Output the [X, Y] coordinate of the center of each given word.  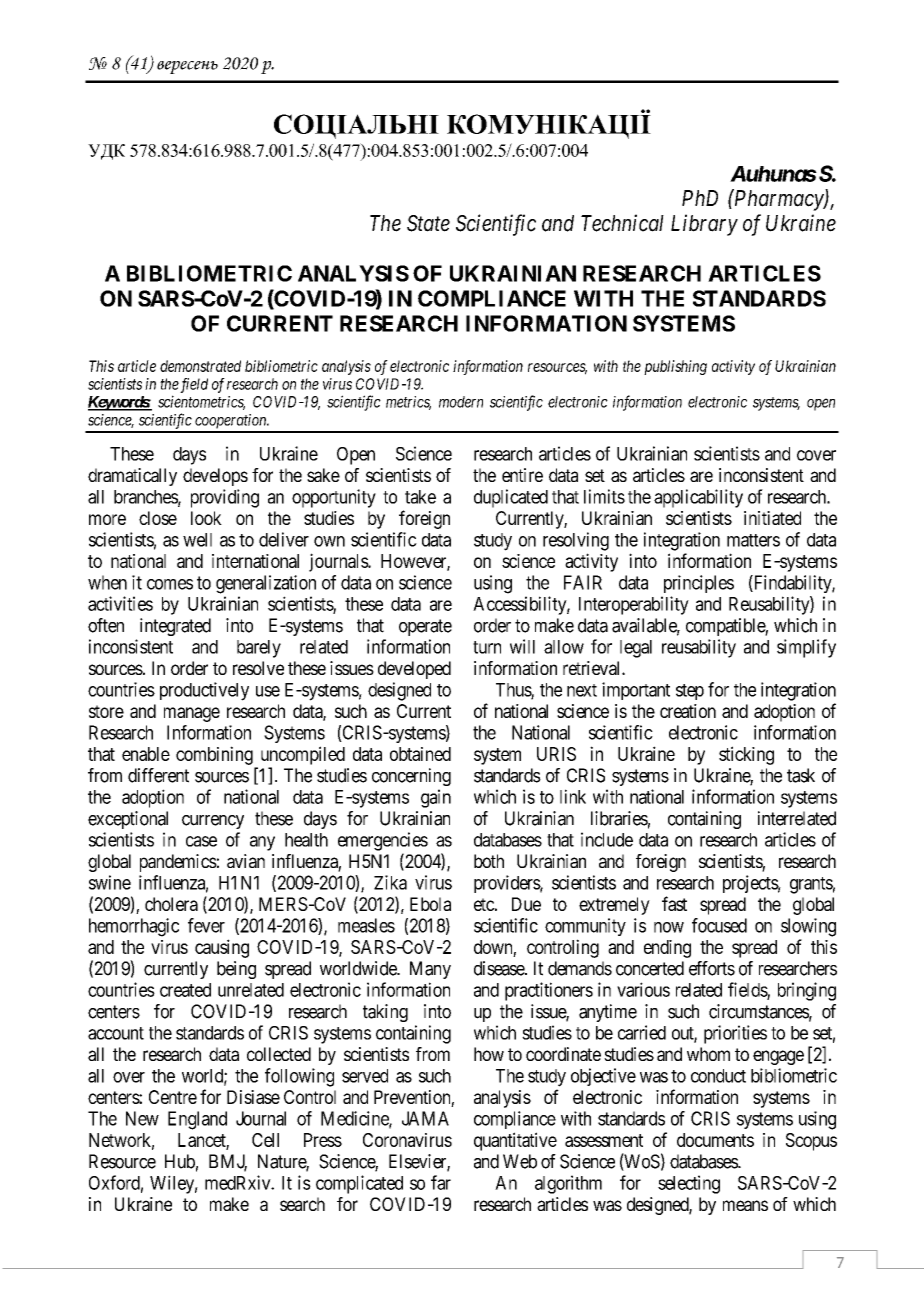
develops [215, 477]
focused [719, 925]
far [441, 1182]
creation [688, 711]
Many [430, 970]
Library [704, 225]
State [428, 223]
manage [192, 714]
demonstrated [200, 366]
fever [206, 925]
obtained [420, 754]
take [420, 497]
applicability [698, 498]
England [197, 1120]
